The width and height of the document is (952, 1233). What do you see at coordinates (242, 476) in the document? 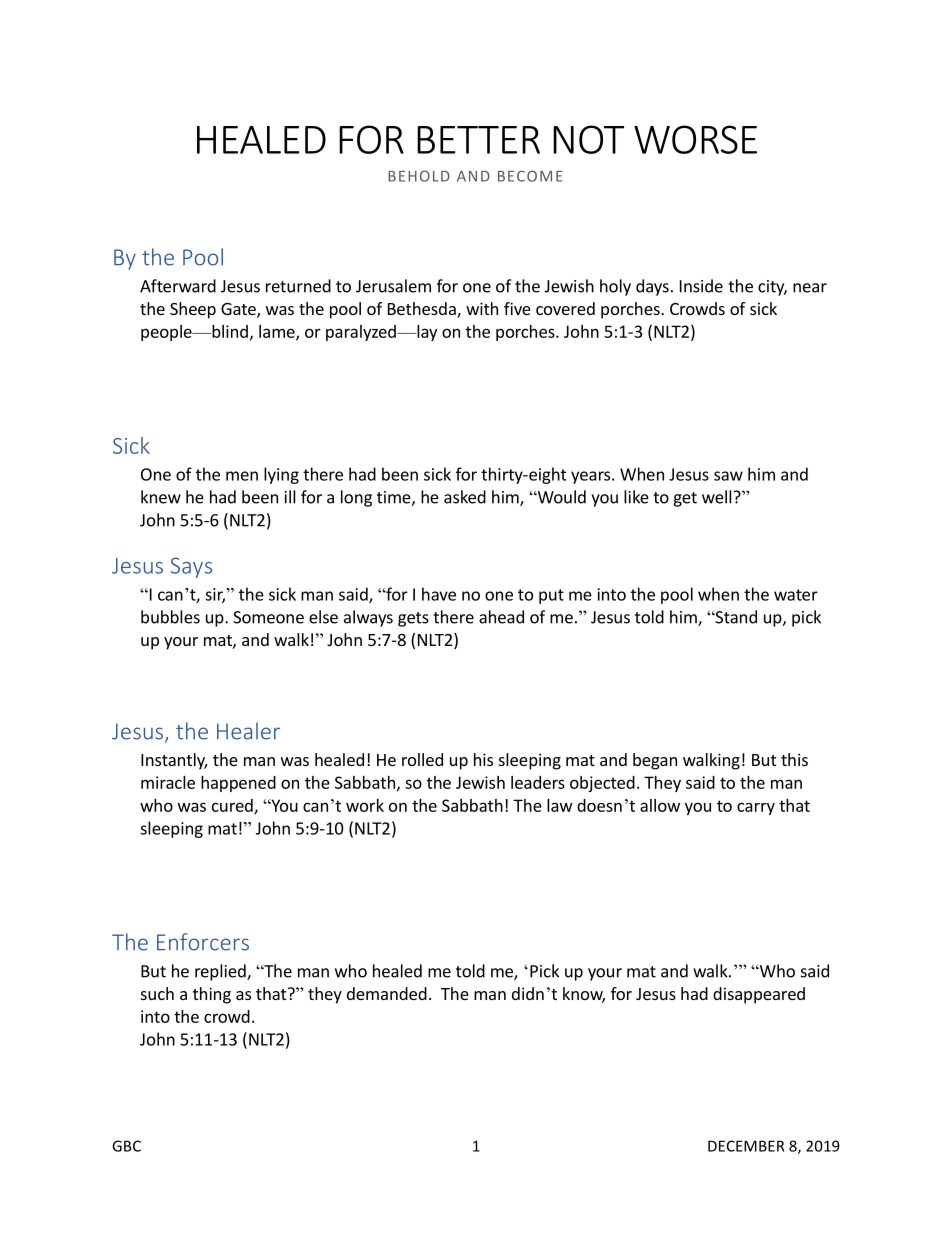
I see `men` at bounding box center [242, 476].
